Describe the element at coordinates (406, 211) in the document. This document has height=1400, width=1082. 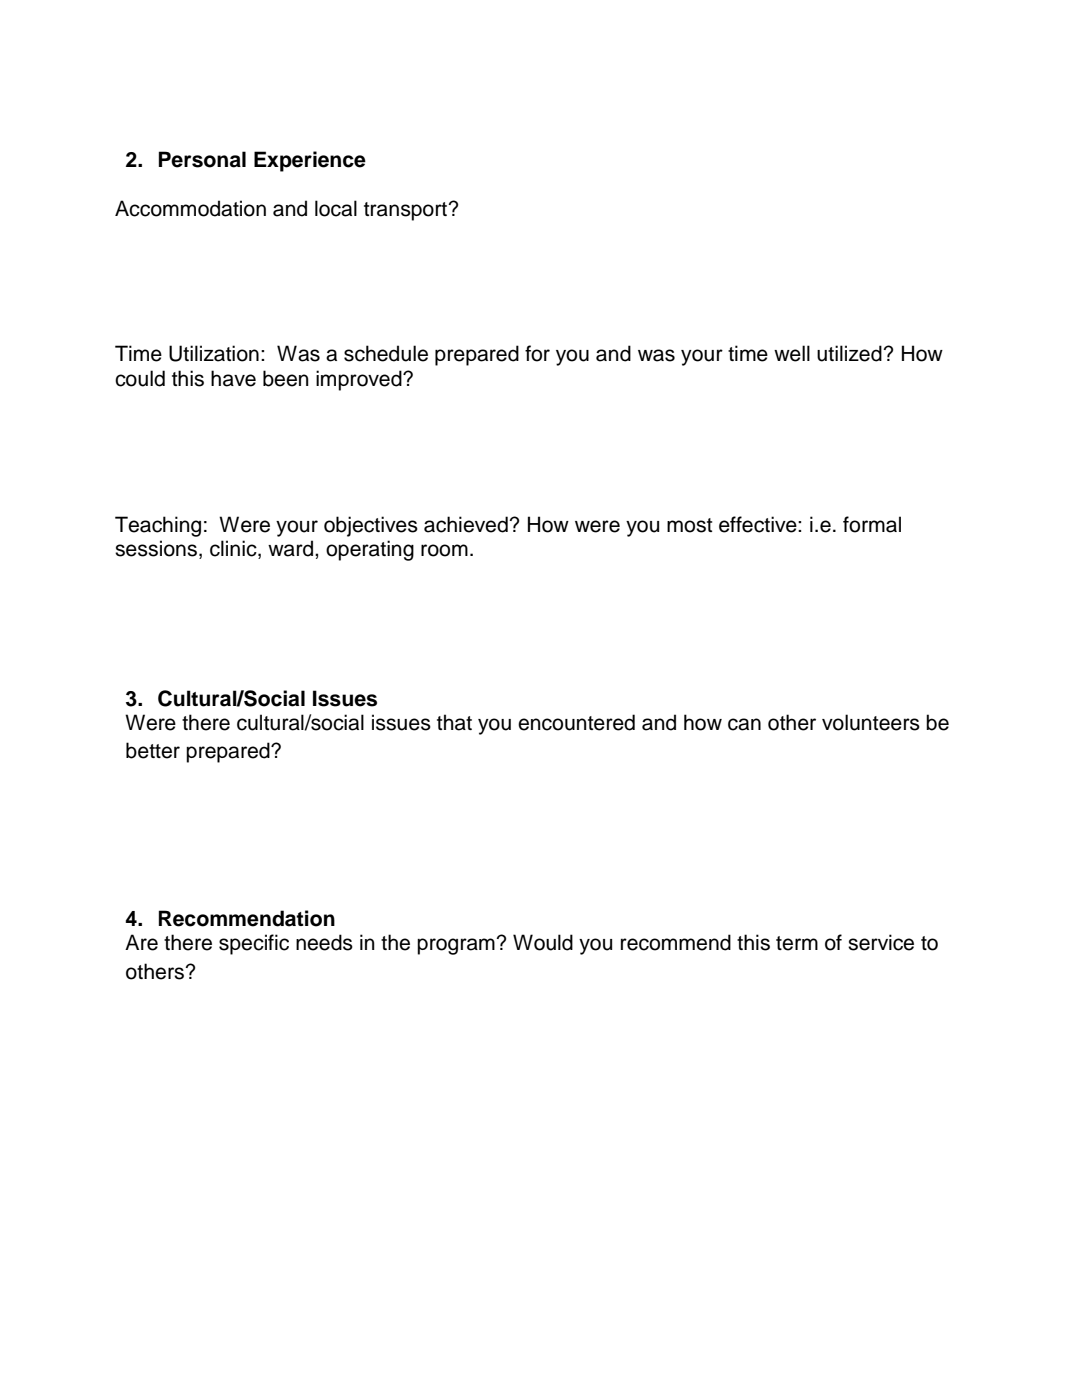
I see `transport` at that location.
